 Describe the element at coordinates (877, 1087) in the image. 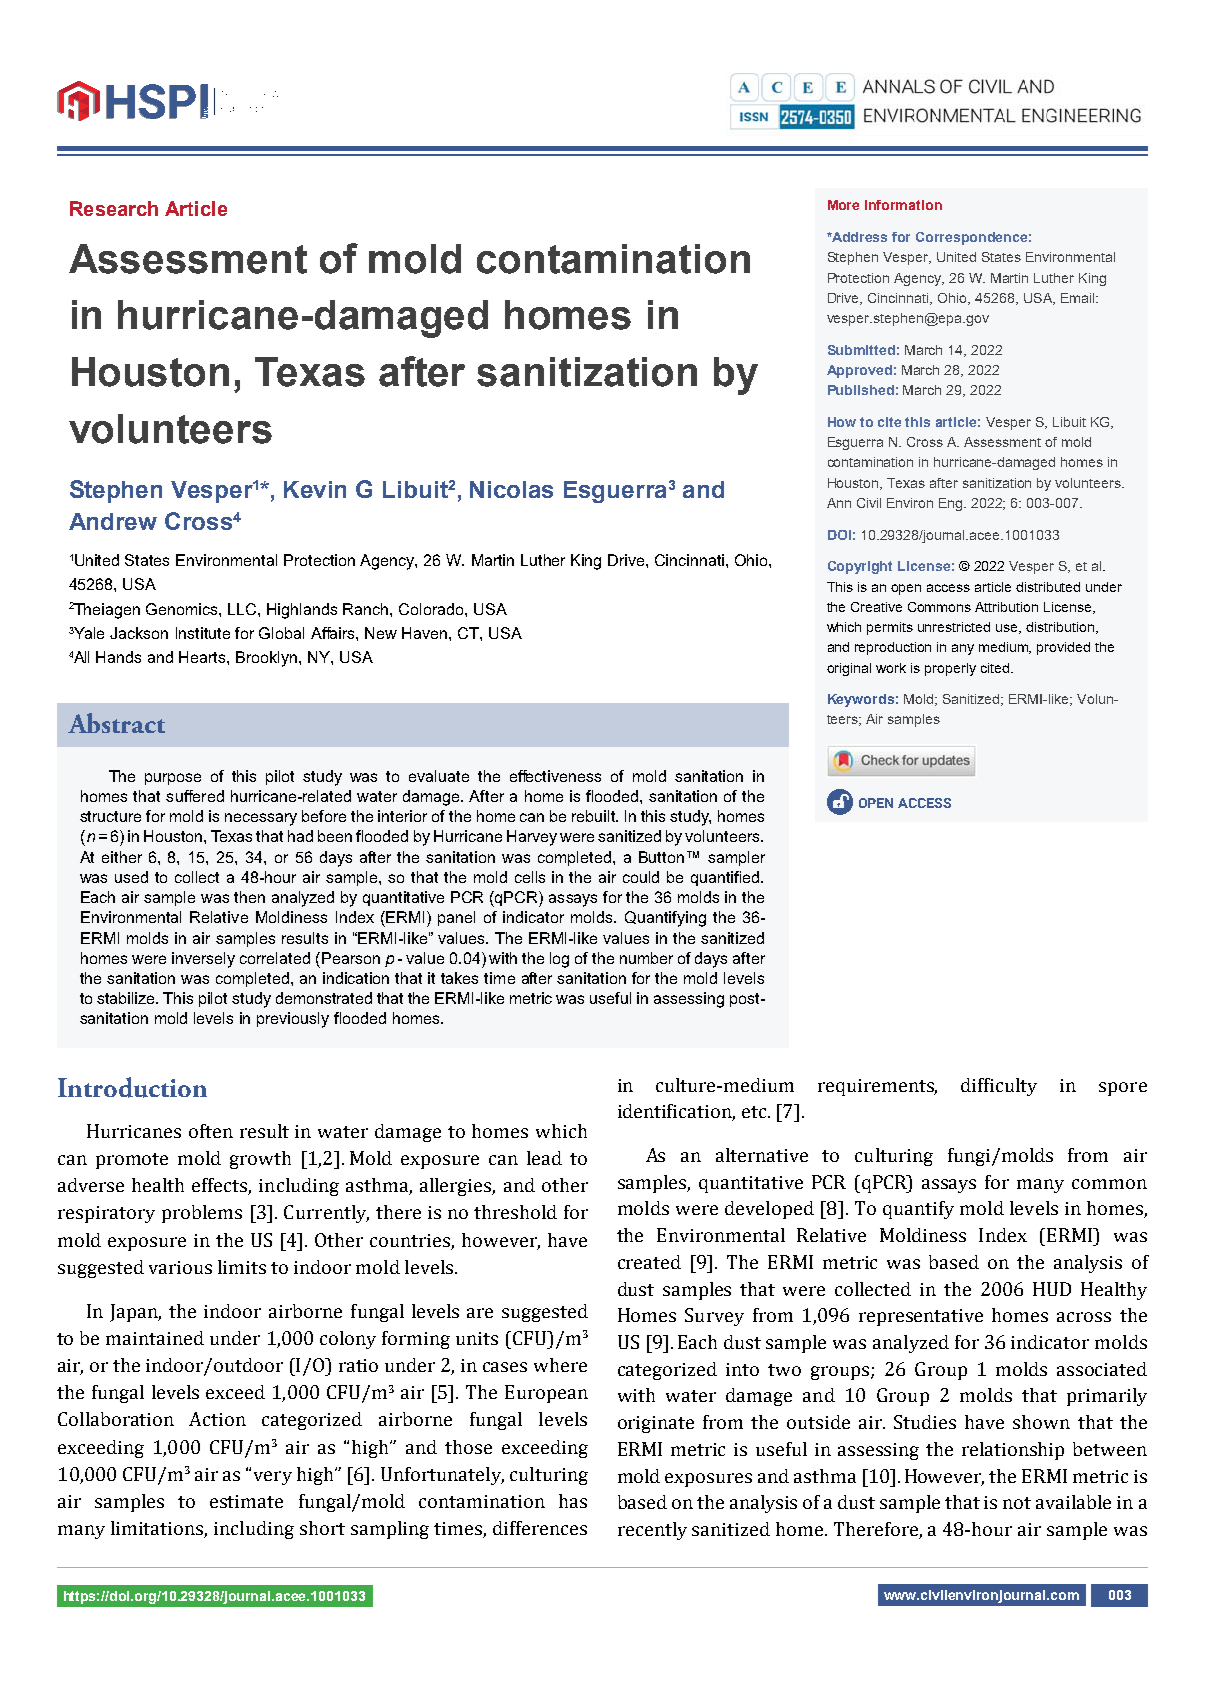

I see `requirements` at that location.
